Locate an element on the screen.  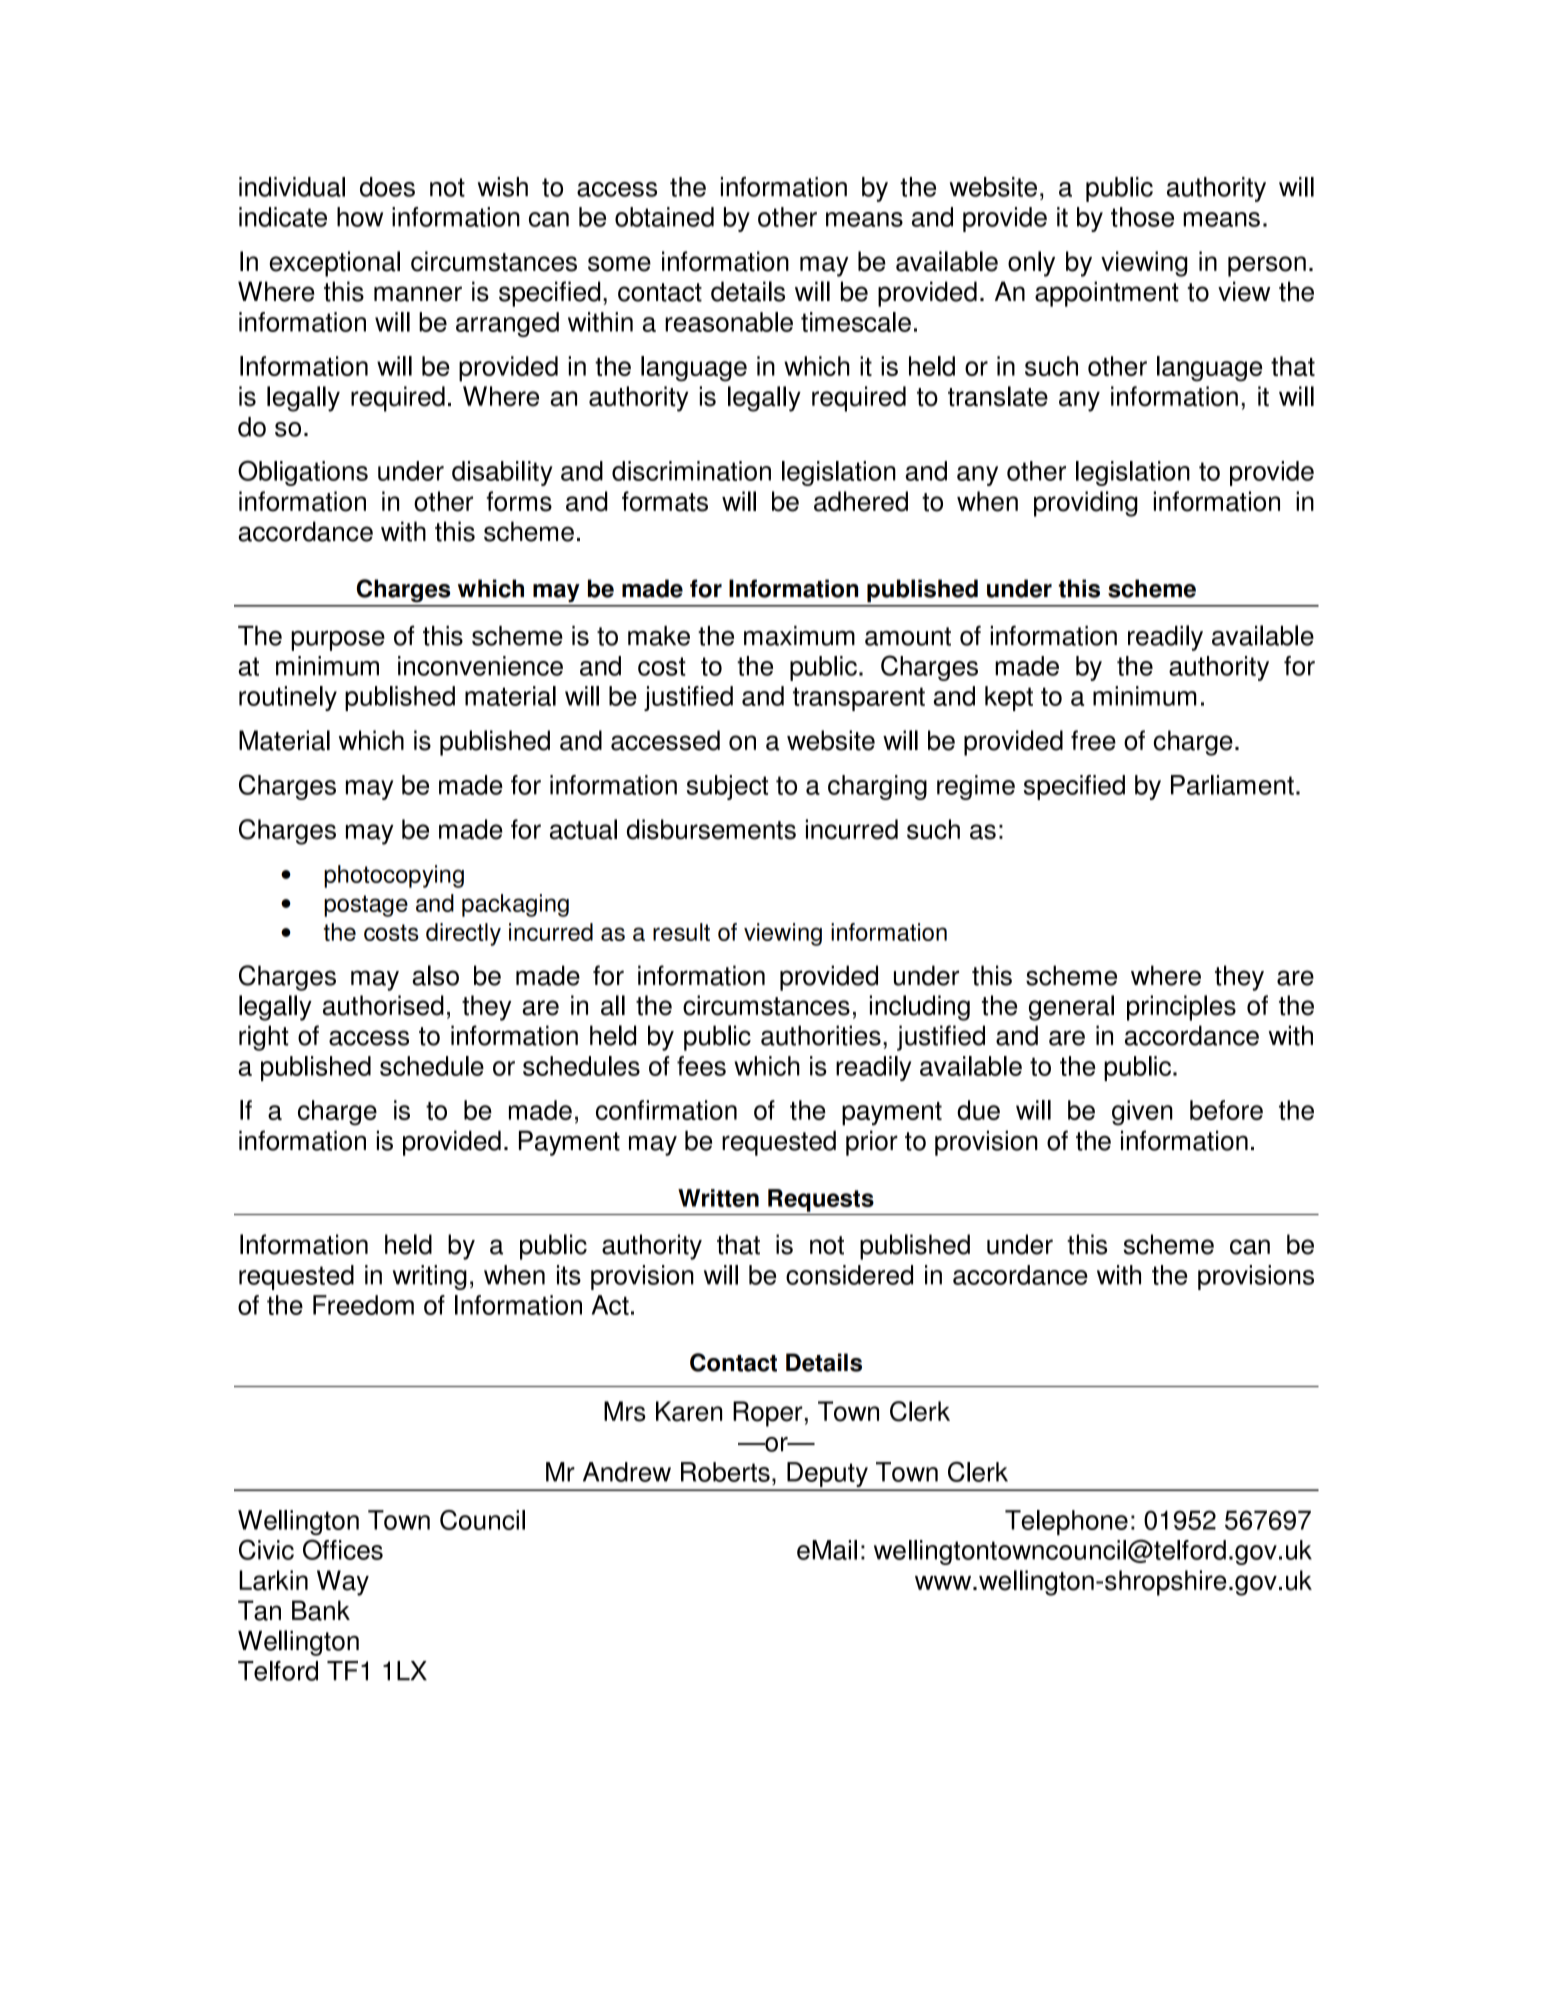
how is located at coordinates (360, 217).
